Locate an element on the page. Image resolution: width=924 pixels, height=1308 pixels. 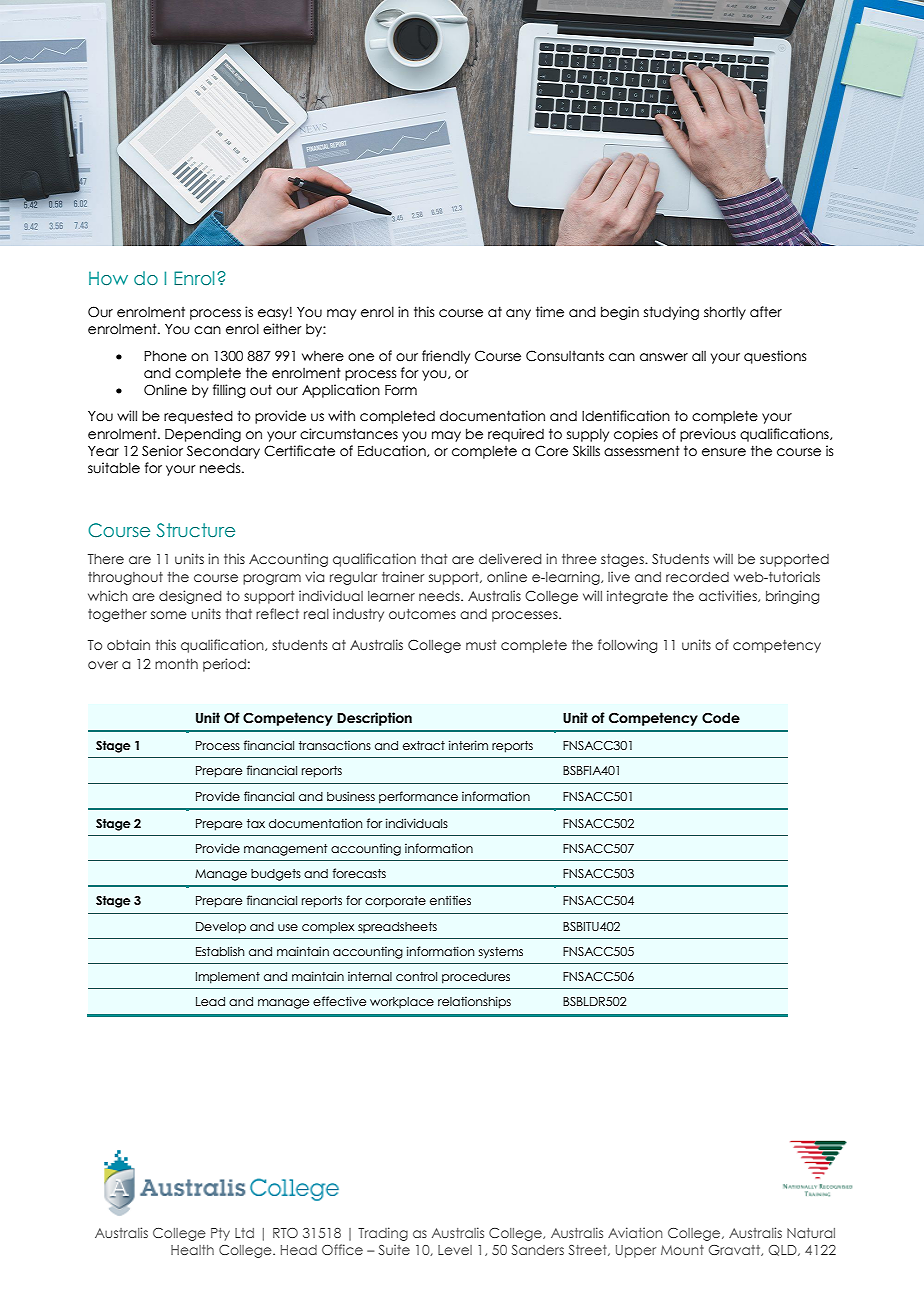
Pty is located at coordinates (220, 1234).
